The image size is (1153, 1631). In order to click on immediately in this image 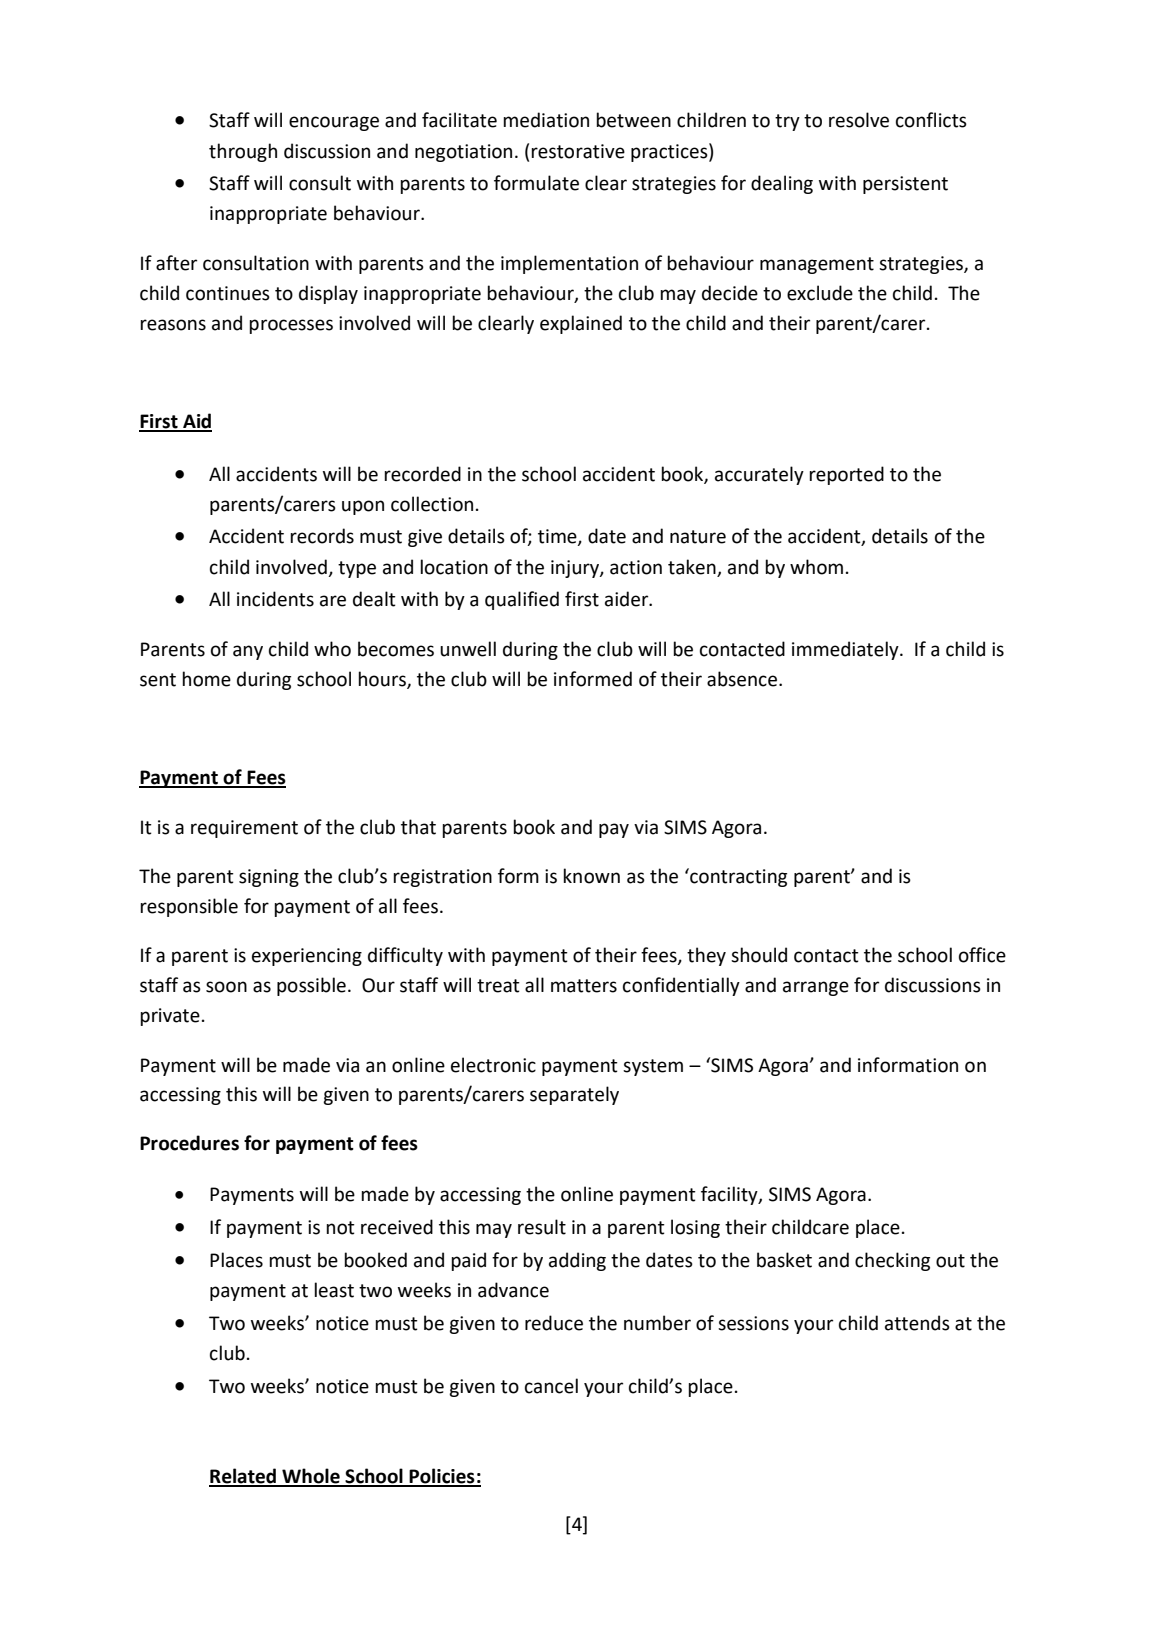, I will do `click(846, 650)`.
